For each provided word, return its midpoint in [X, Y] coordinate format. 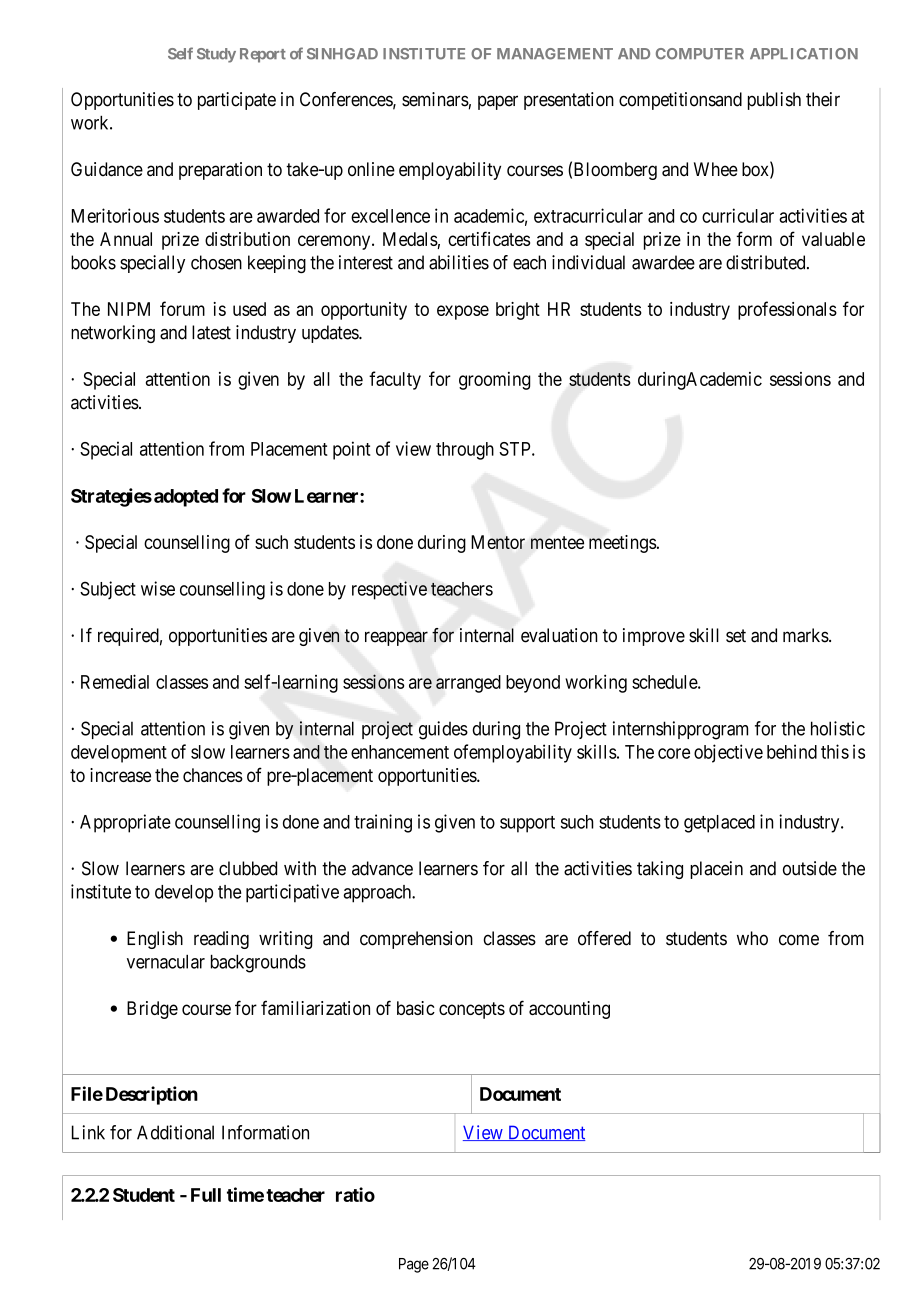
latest [211, 332]
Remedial [115, 681]
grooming [494, 381]
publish [774, 101]
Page [414, 1265]
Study [216, 55]
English [155, 940]
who [752, 938]
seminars [435, 99]
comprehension [416, 940]
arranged [468, 684]
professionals [787, 310]
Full [206, 1195]
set [736, 636]
